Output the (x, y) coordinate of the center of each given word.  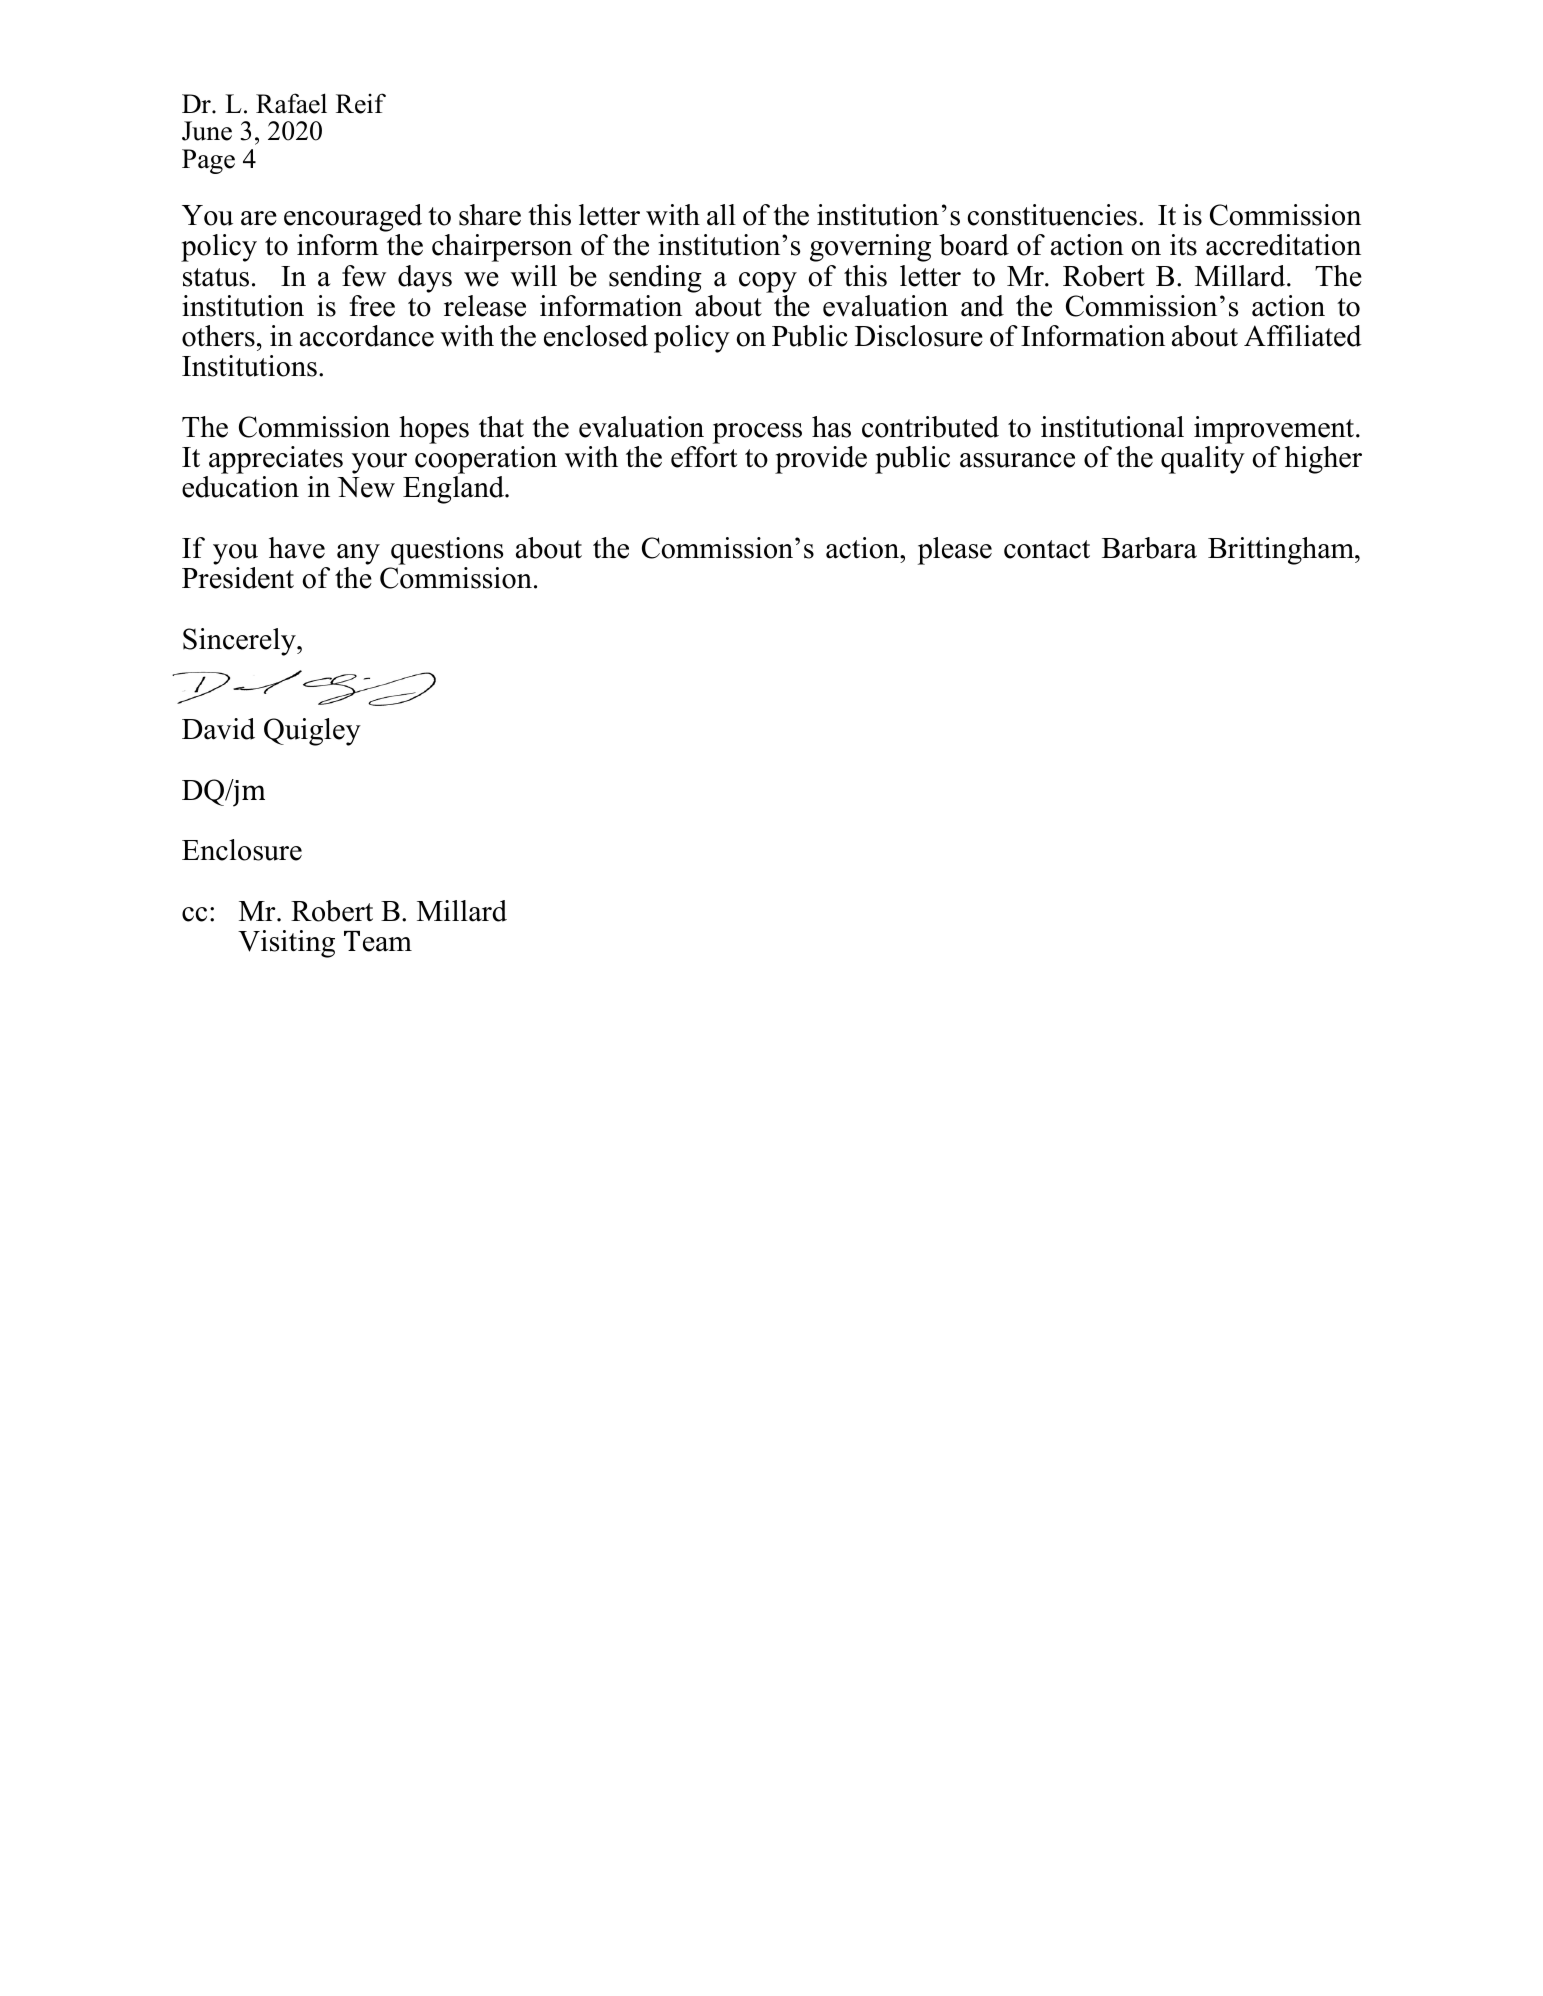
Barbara (1149, 548)
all (721, 215)
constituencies (1052, 215)
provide (821, 460)
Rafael (291, 103)
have (297, 548)
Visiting (286, 944)
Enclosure (242, 850)
